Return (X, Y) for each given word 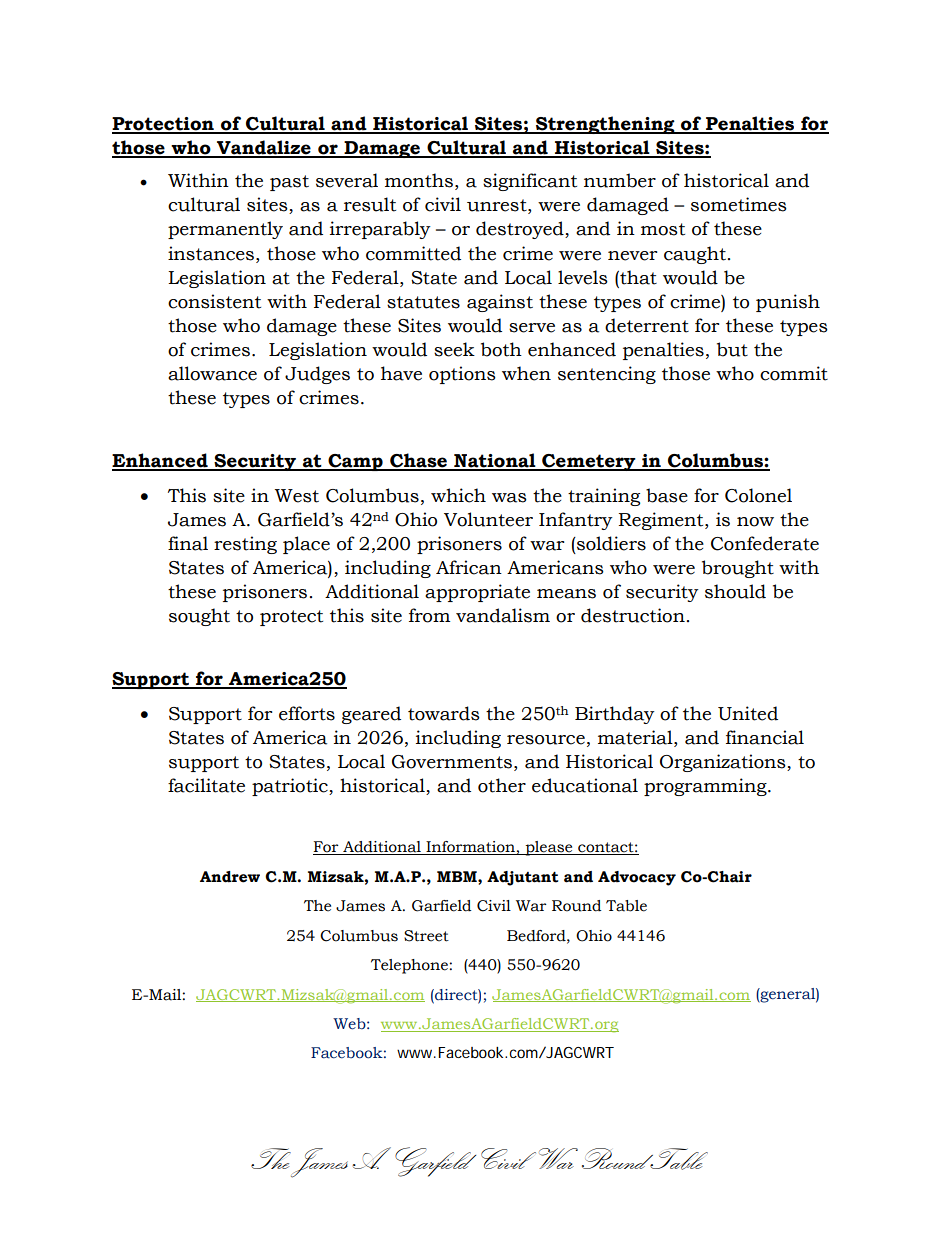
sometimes (739, 204)
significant (530, 182)
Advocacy (637, 878)
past (289, 183)
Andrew (230, 877)
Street (426, 936)
